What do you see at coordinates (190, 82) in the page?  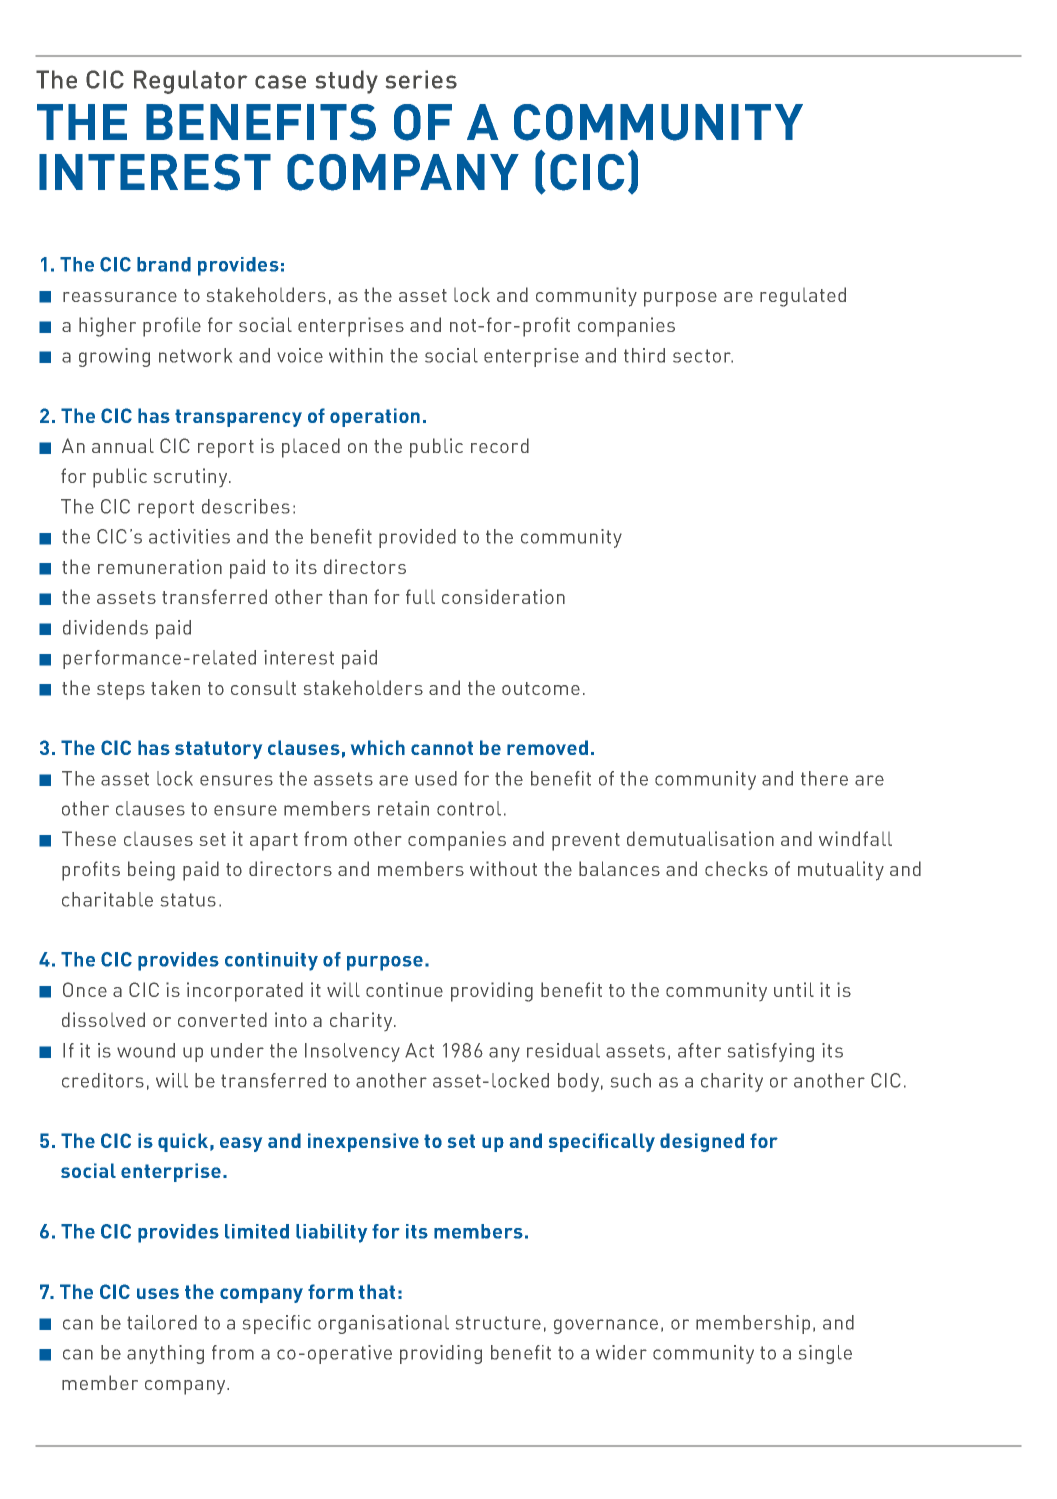 I see `Regulator` at bounding box center [190, 82].
